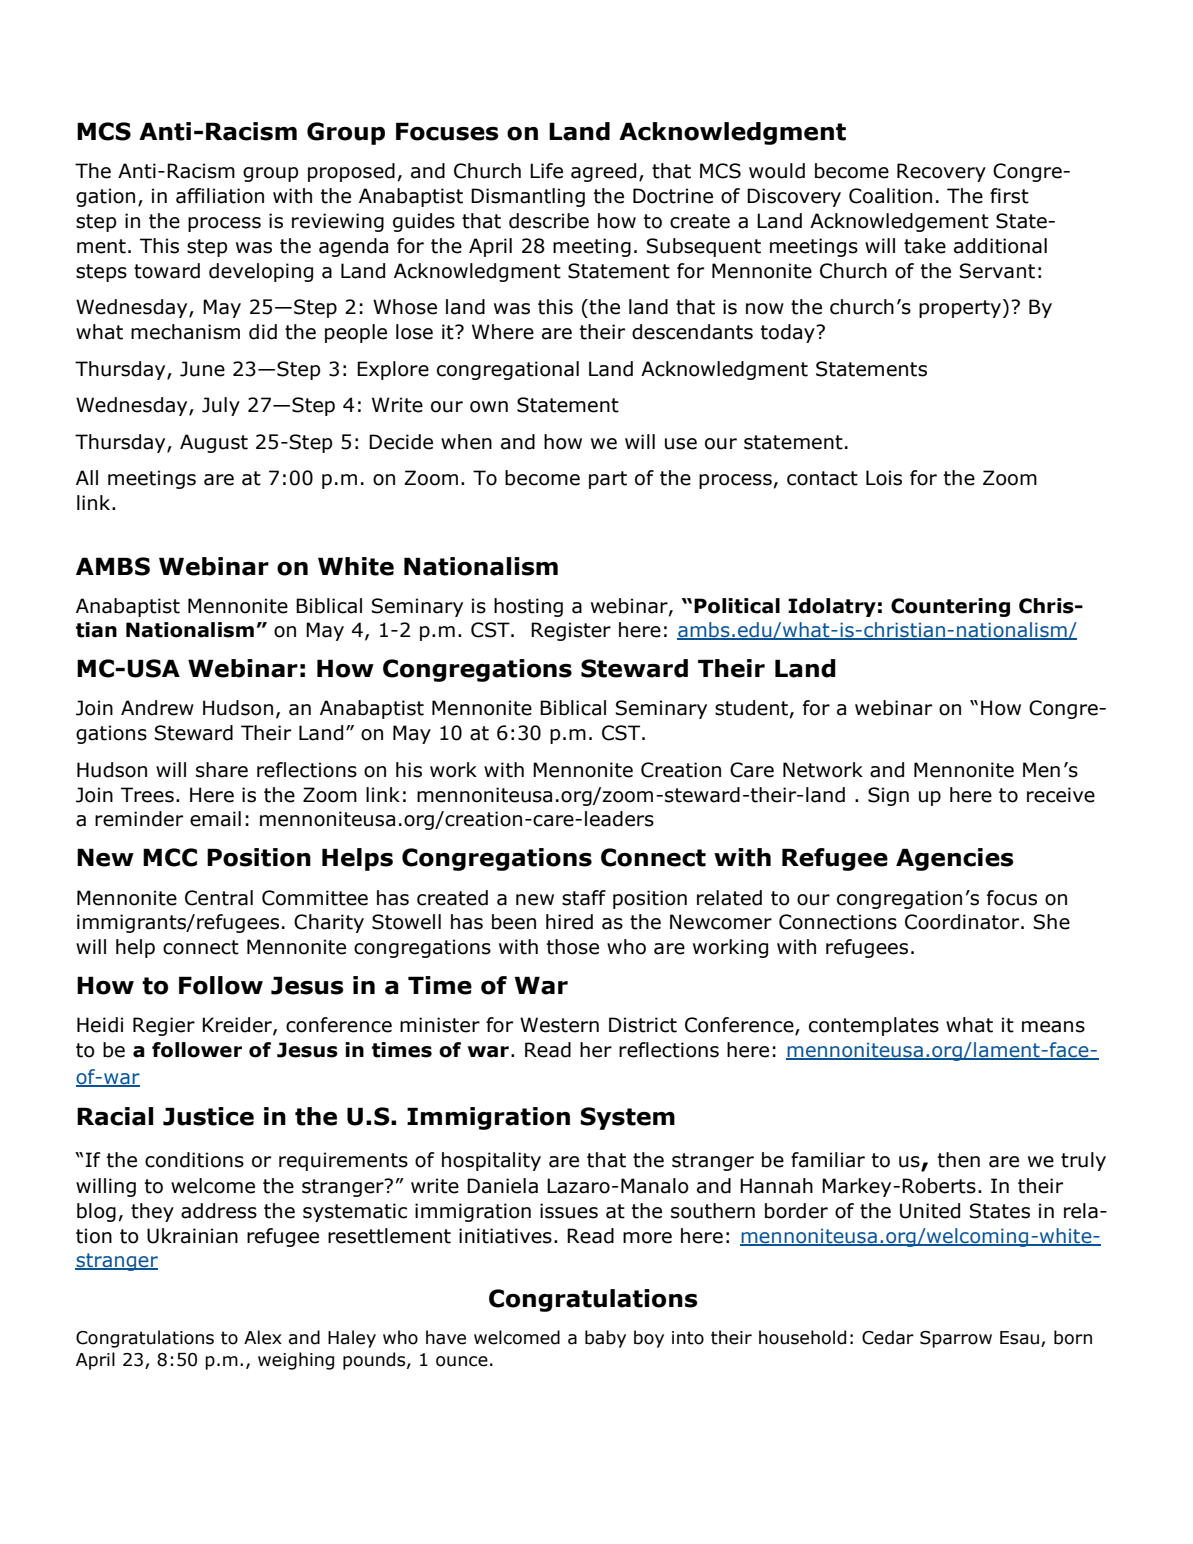 The height and width of the document is (1544, 1193). I want to click on first, so click(1009, 196).
